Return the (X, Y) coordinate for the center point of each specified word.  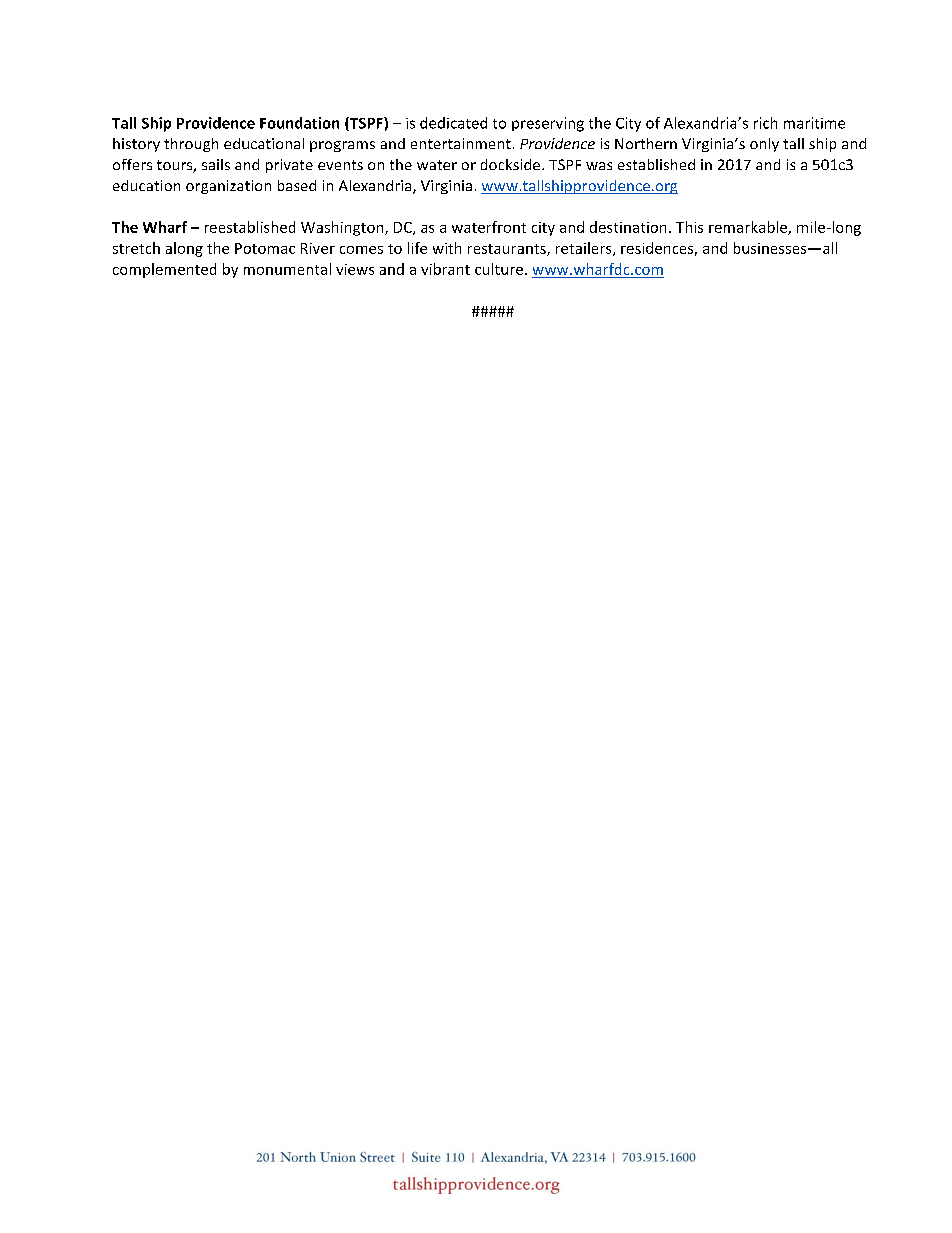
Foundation (299, 123)
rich (765, 123)
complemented (164, 270)
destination (628, 227)
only (764, 145)
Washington (343, 228)
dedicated (453, 123)
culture (499, 269)
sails (216, 164)
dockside (510, 164)
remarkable (749, 228)
